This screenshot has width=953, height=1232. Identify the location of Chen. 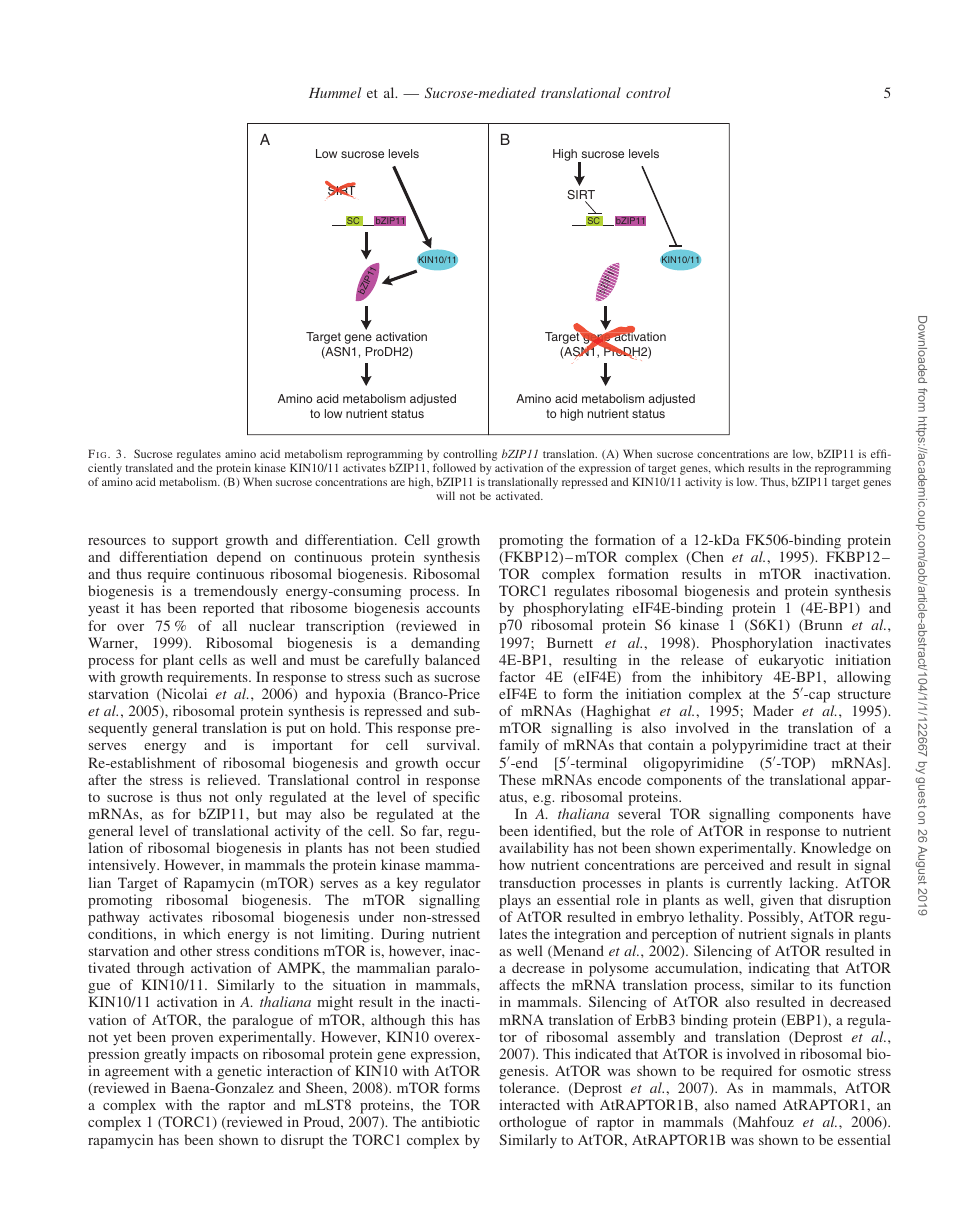
(706, 558).
